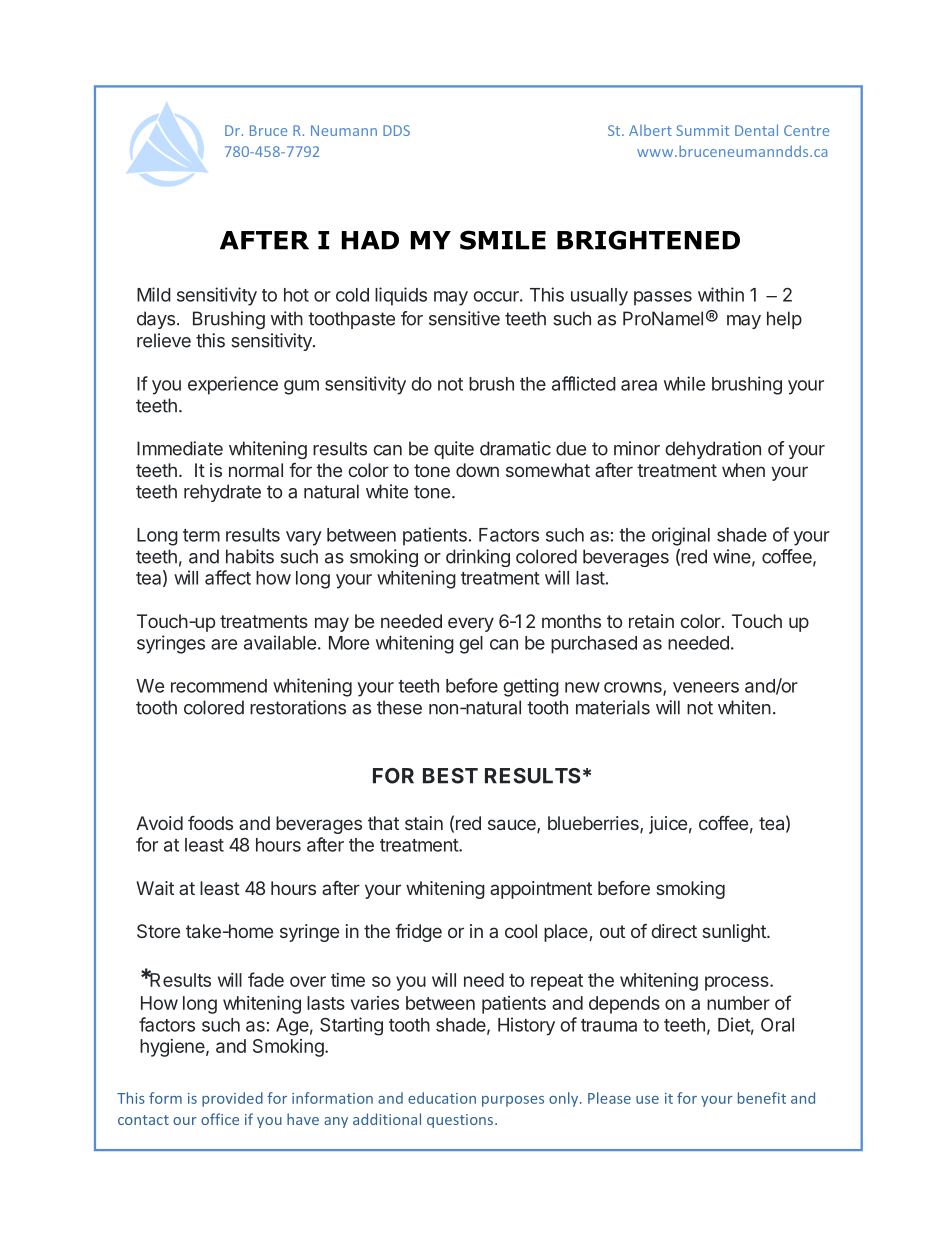 This page has width=952, height=1233. I want to click on rehydrate, so click(222, 493).
